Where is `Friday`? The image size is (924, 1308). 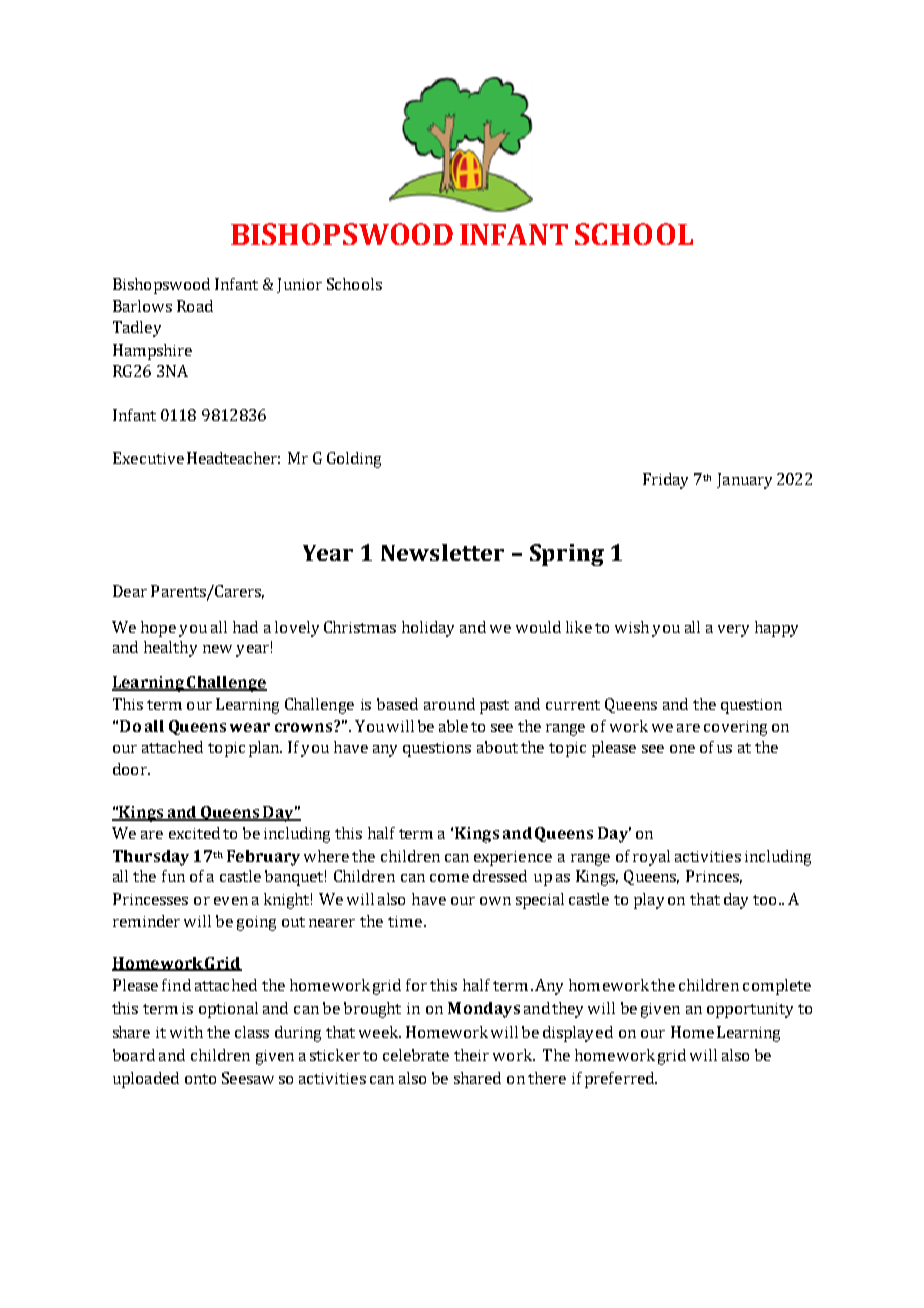
Friday is located at coordinates (665, 481).
